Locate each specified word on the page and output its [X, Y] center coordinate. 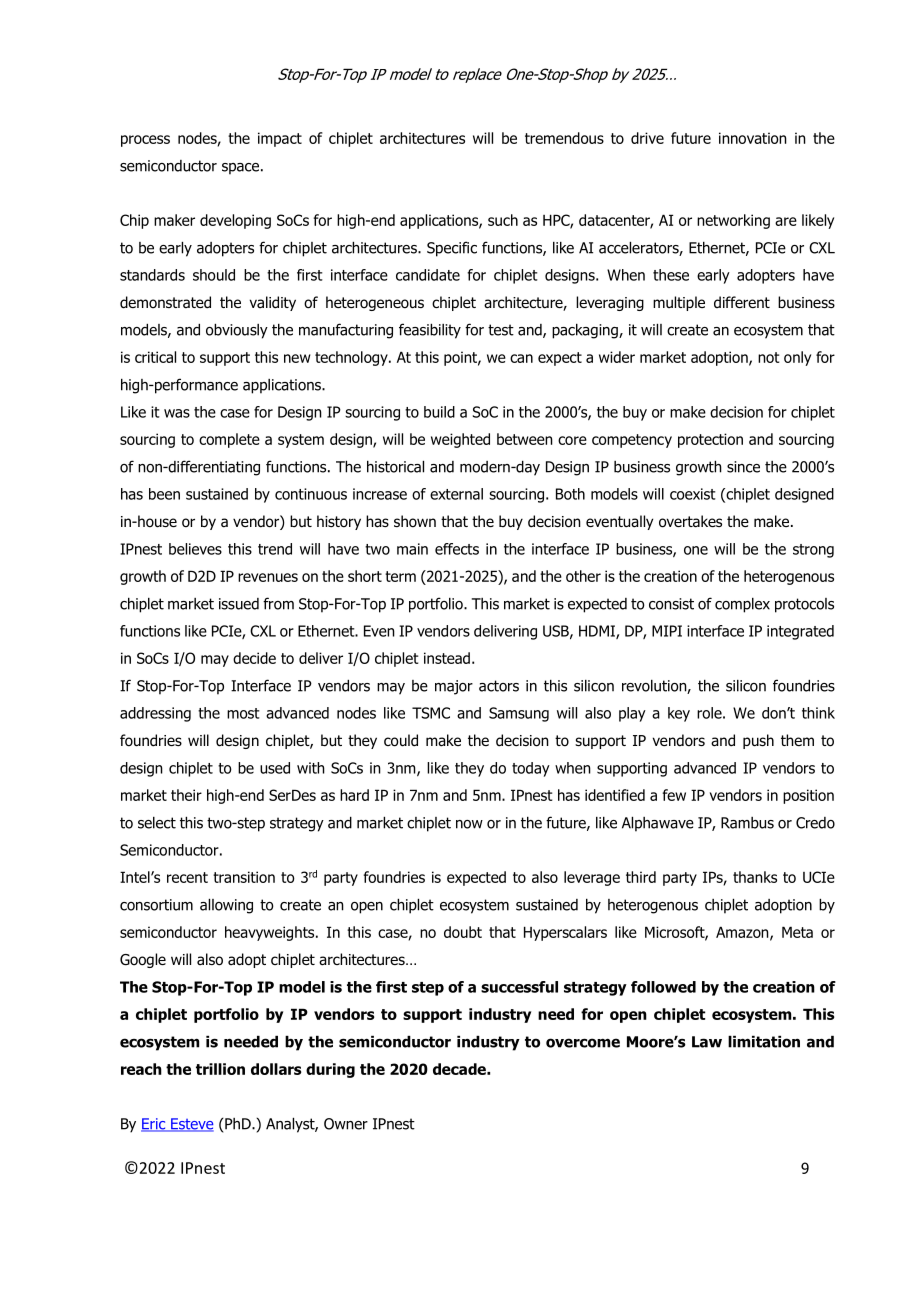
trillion [220, 1069]
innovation [753, 138]
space [240, 169]
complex [742, 605]
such [503, 220]
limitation [764, 1042]
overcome [583, 1043]
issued [239, 604]
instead [447, 658]
